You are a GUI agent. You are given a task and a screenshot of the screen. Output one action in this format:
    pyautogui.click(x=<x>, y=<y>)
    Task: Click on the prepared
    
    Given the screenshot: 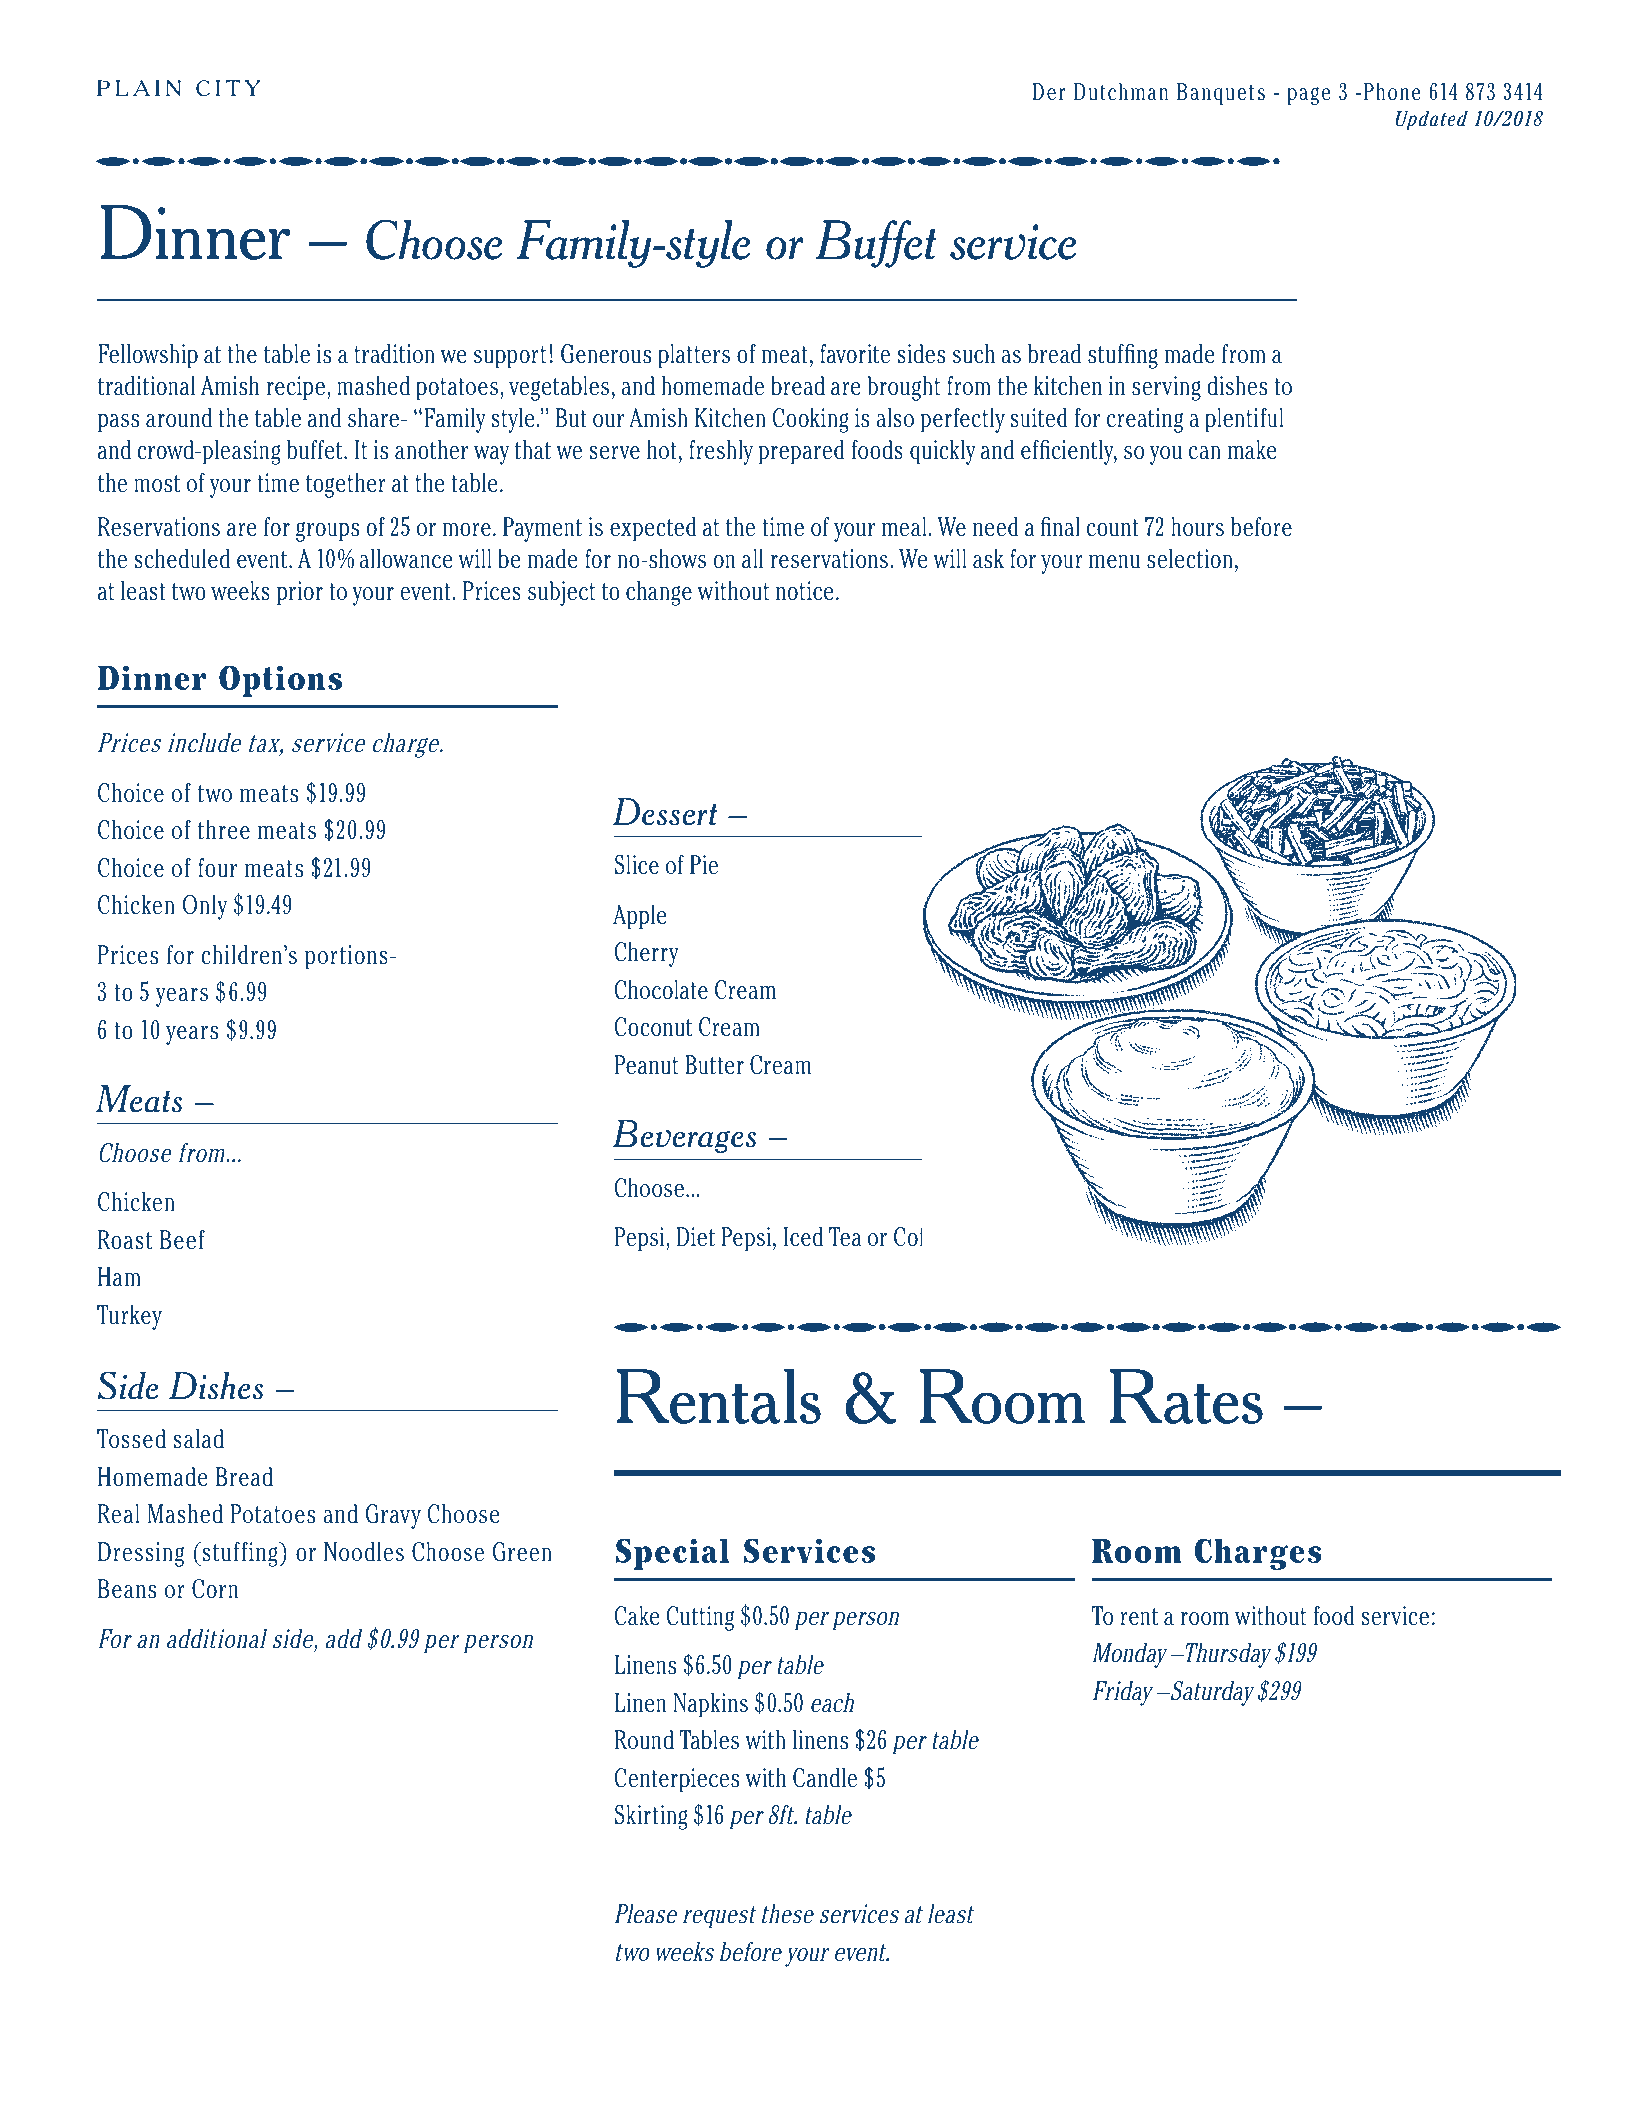 What is the action you would take?
    pyautogui.click(x=802, y=452)
